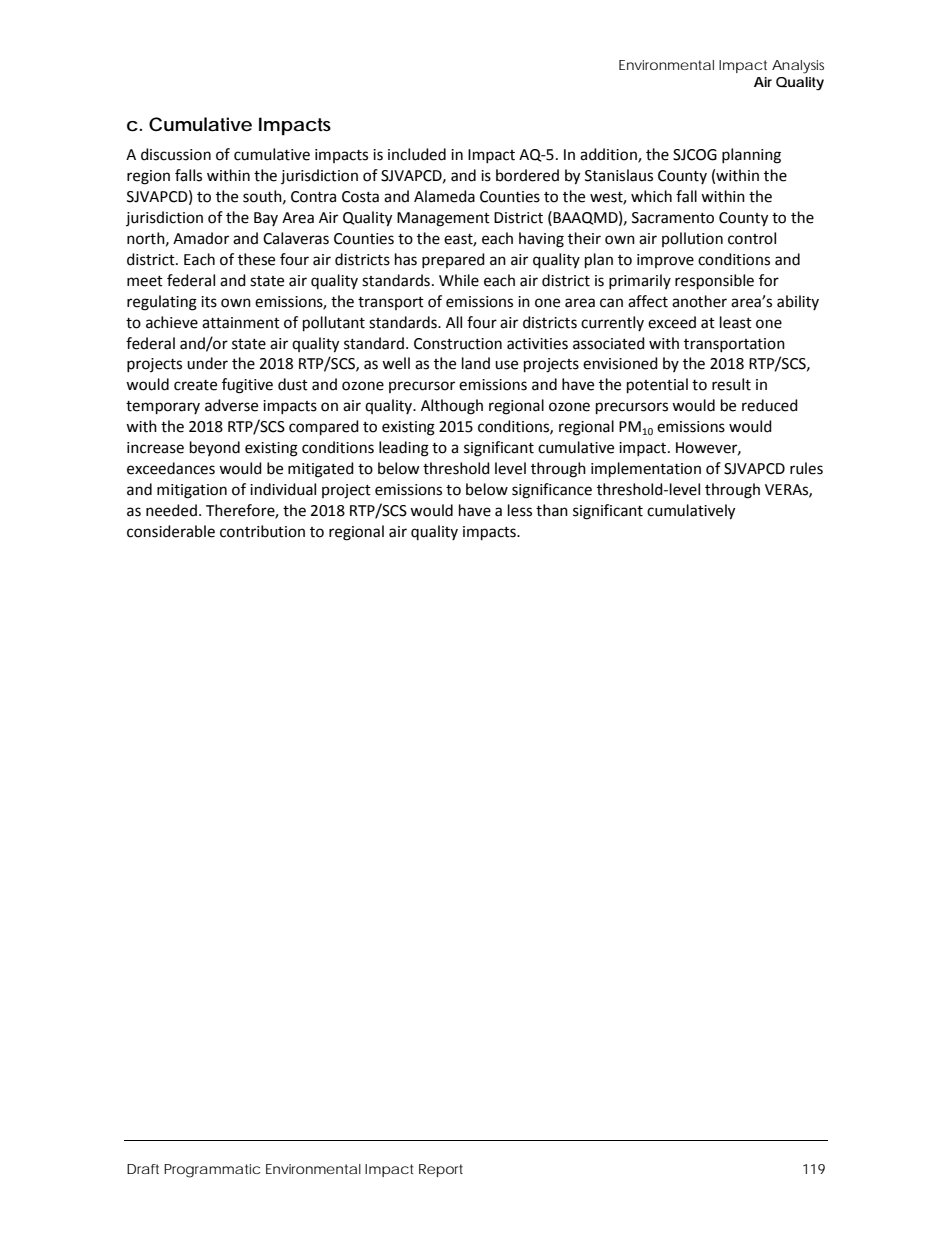 The image size is (952, 1233). I want to click on Analysis, so click(798, 67).
